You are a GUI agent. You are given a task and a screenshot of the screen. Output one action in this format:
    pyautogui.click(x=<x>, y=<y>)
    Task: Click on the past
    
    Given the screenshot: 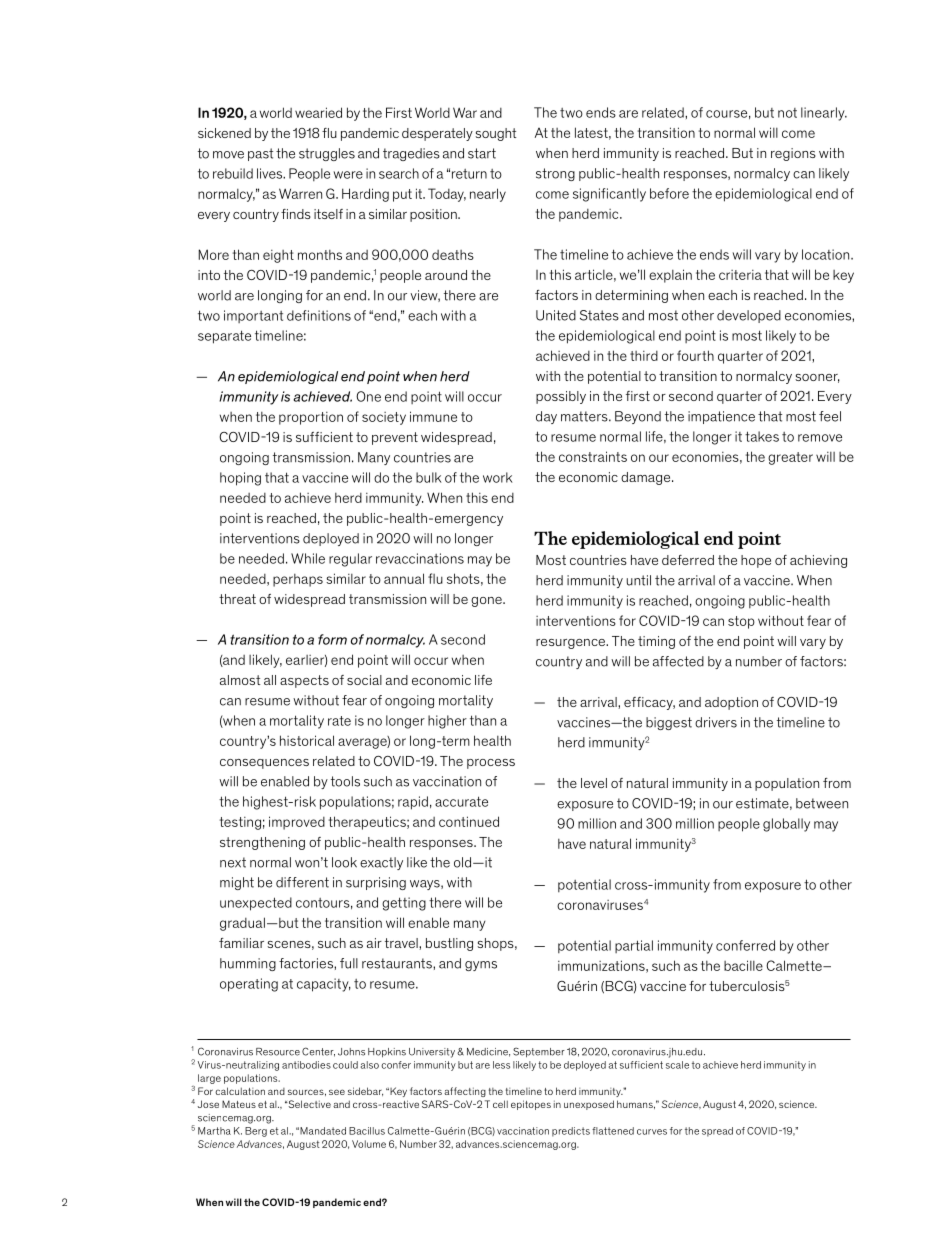 What is the action you would take?
    pyautogui.click(x=260, y=154)
